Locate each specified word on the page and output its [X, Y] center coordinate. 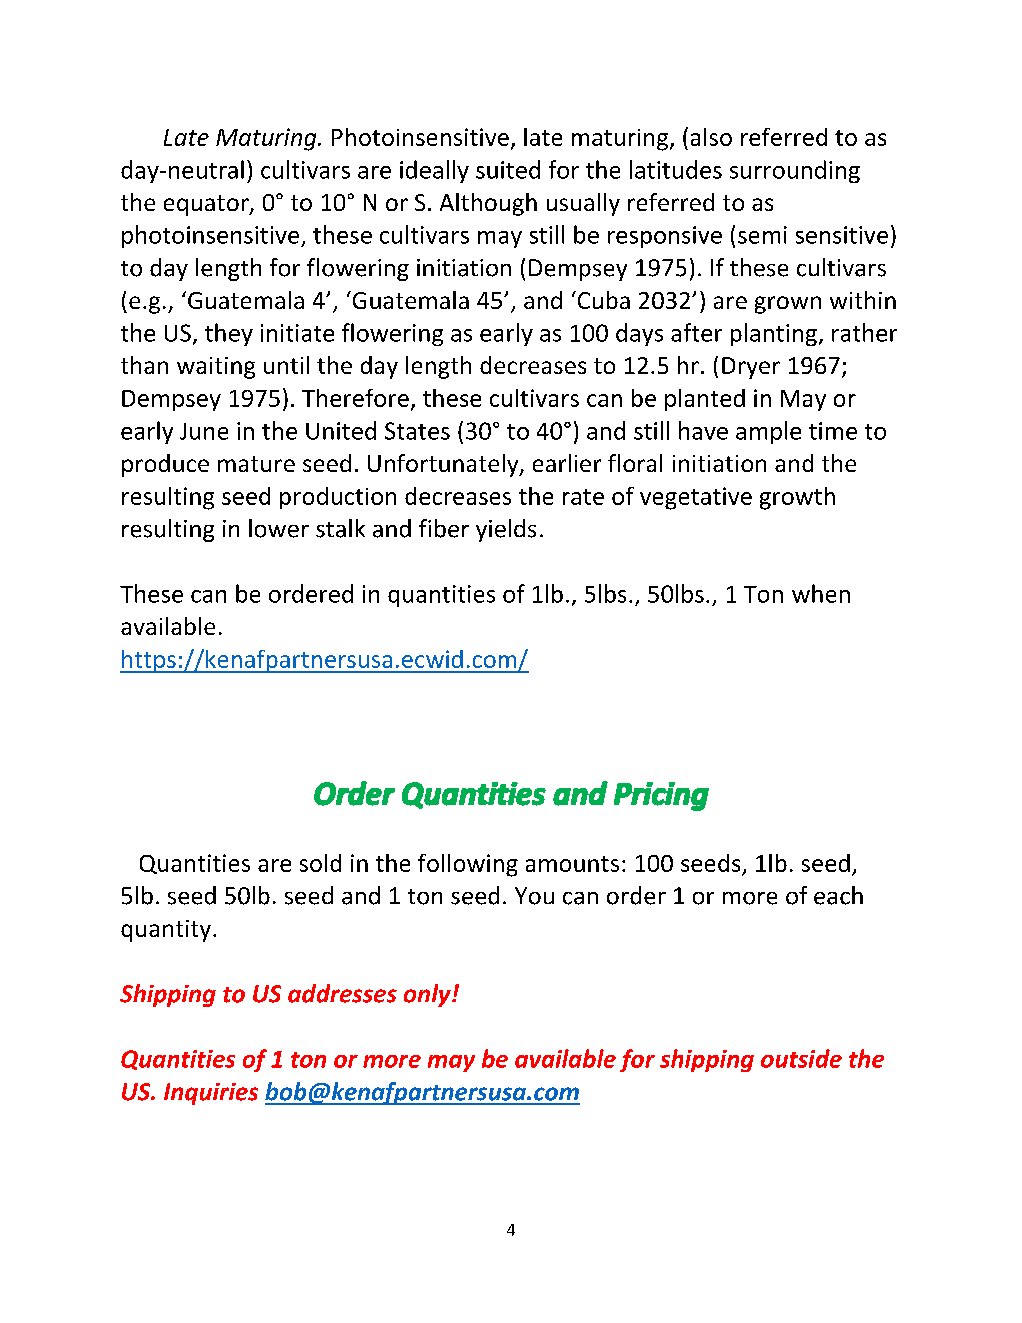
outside [801, 1058]
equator [207, 205]
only [428, 995]
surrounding [795, 171]
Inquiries [211, 1094]
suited [508, 169]
